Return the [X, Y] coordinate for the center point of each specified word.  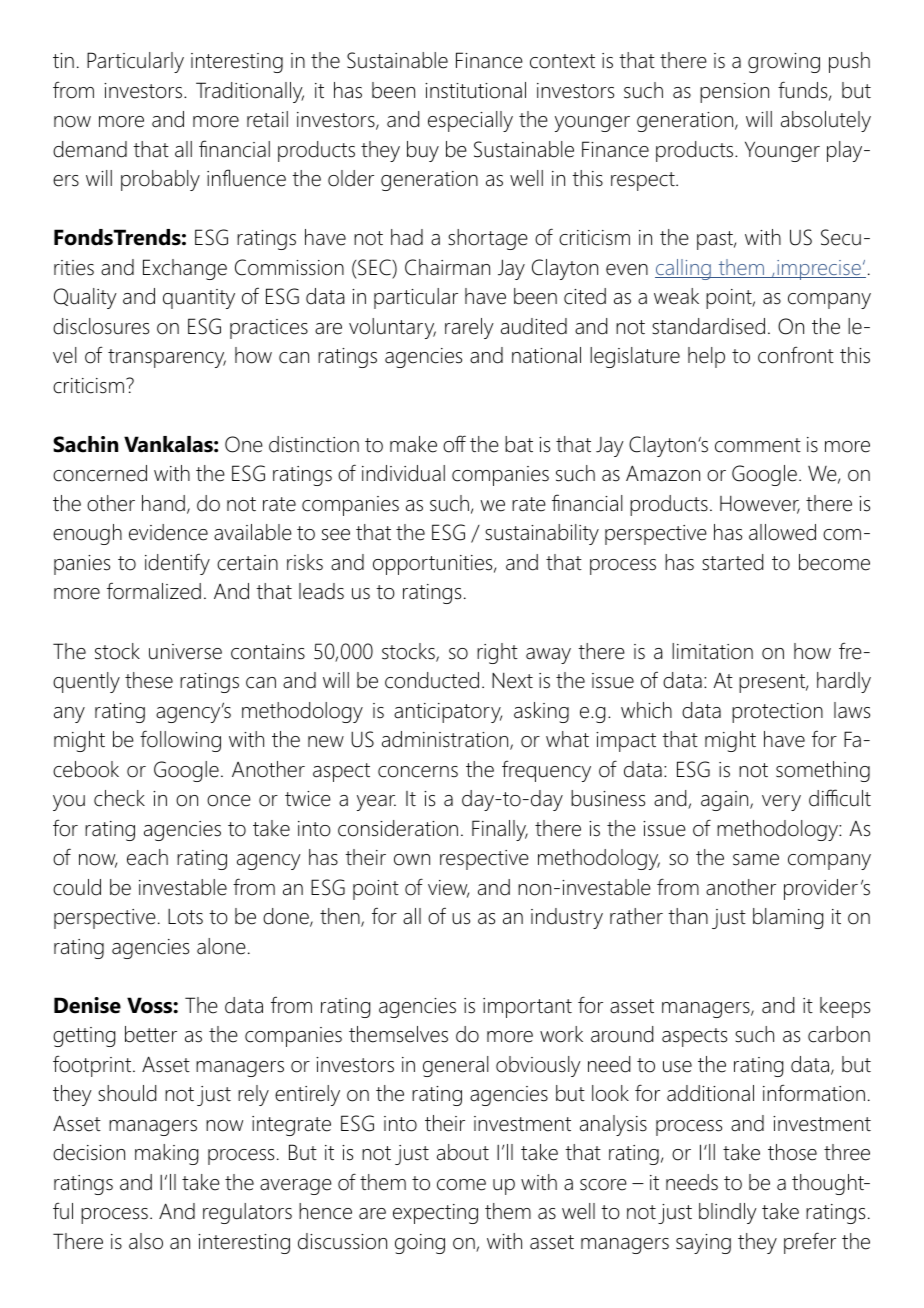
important [527, 1008]
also [146, 1241]
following [180, 741]
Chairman [447, 267]
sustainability [542, 534]
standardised [708, 326]
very [781, 803]
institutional [475, 90]
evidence [168, 532]
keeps [845, 1007]
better [151, 1034]
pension [734, 93]
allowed [782, 532]
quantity [199, 299]
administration [446, 740]
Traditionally [250, 92]
